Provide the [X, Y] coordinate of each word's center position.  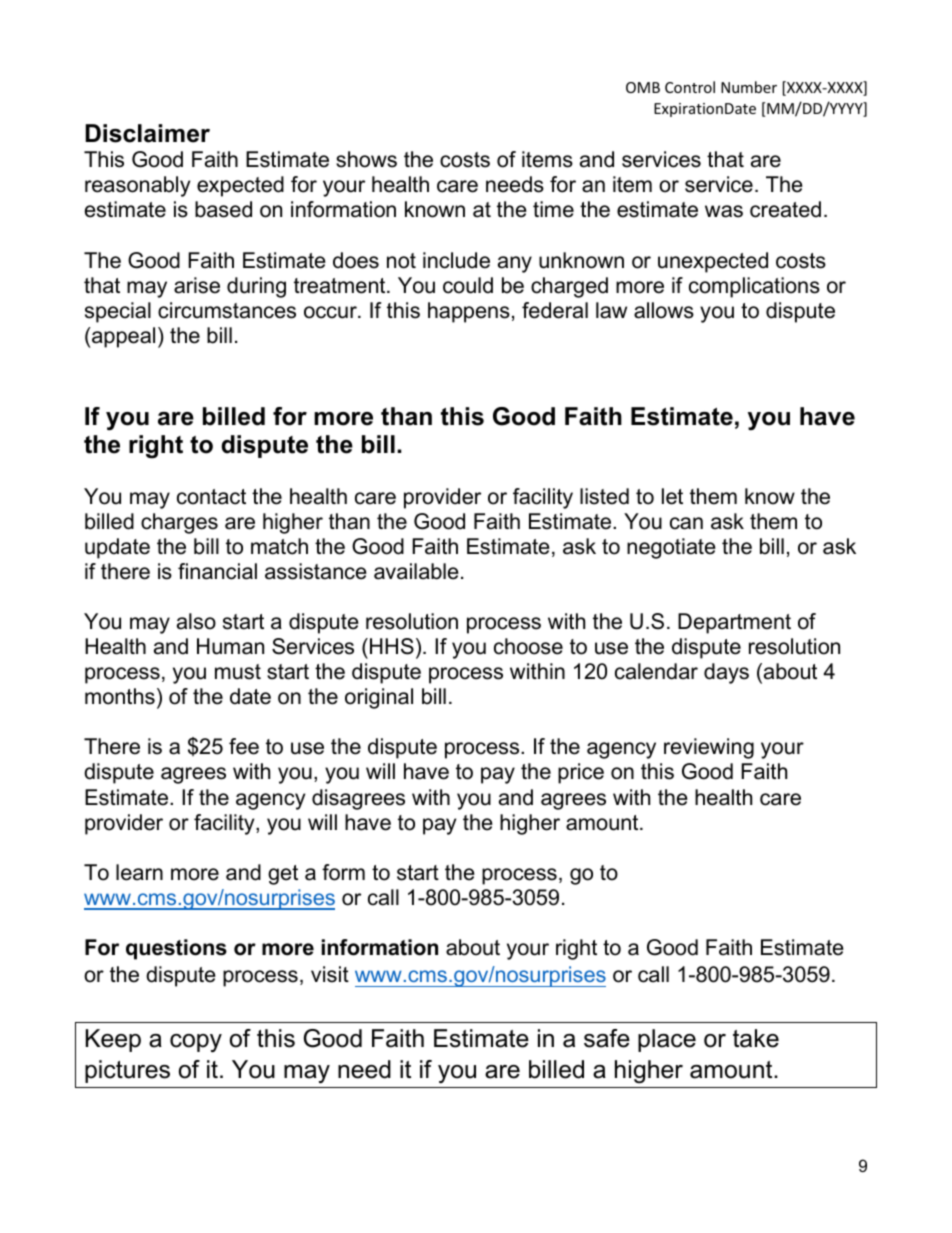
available [416, 571]
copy [196, 1043]
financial [217, 571]
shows [366, 159]
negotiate [671, 548]
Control [690, 87]
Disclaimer [147, 133]
